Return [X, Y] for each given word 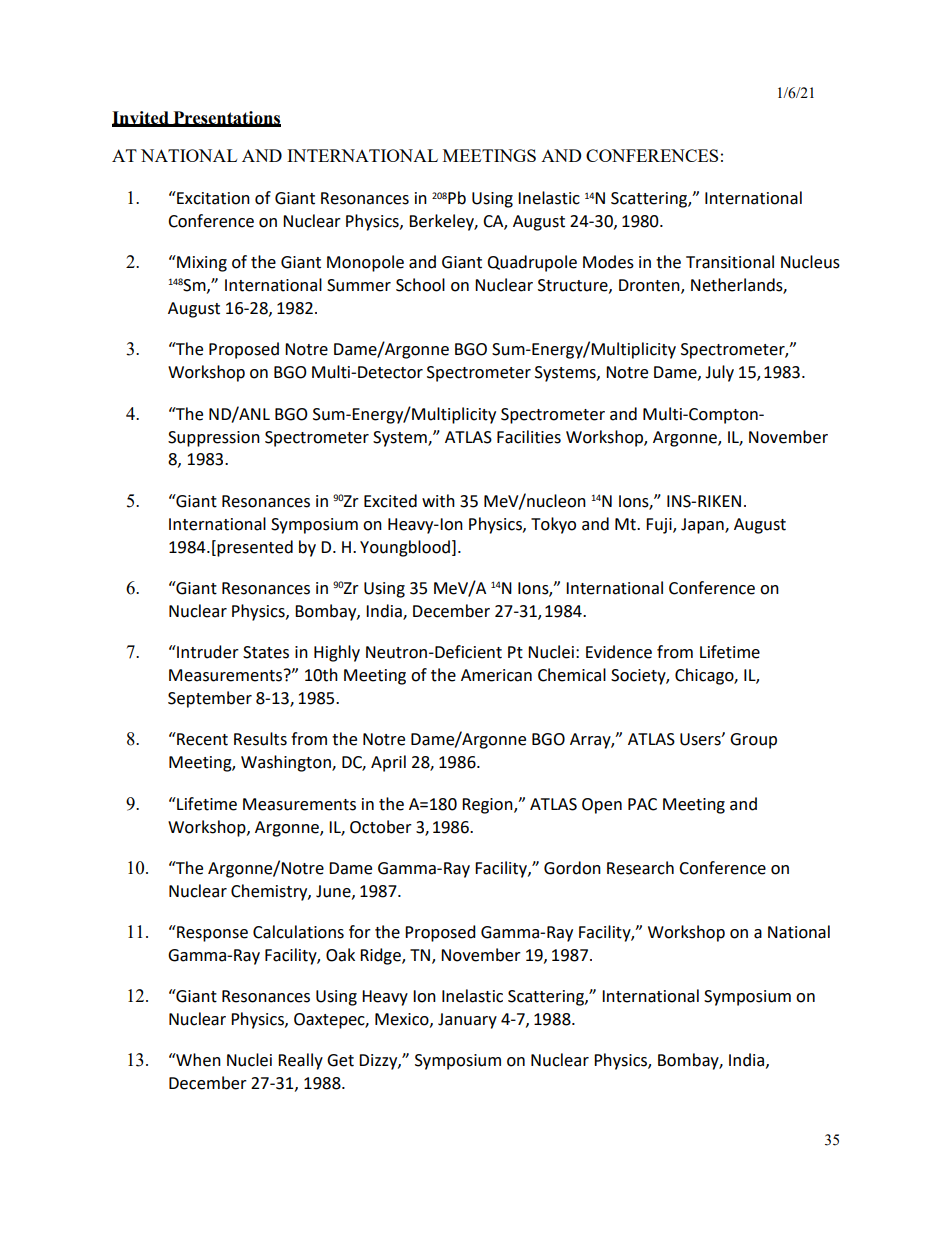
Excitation [212, 198]
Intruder [207, 652]
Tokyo [553, 525]
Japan [703, 526]
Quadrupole [532, 263]
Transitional [730, 262]
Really [300, 1061]
